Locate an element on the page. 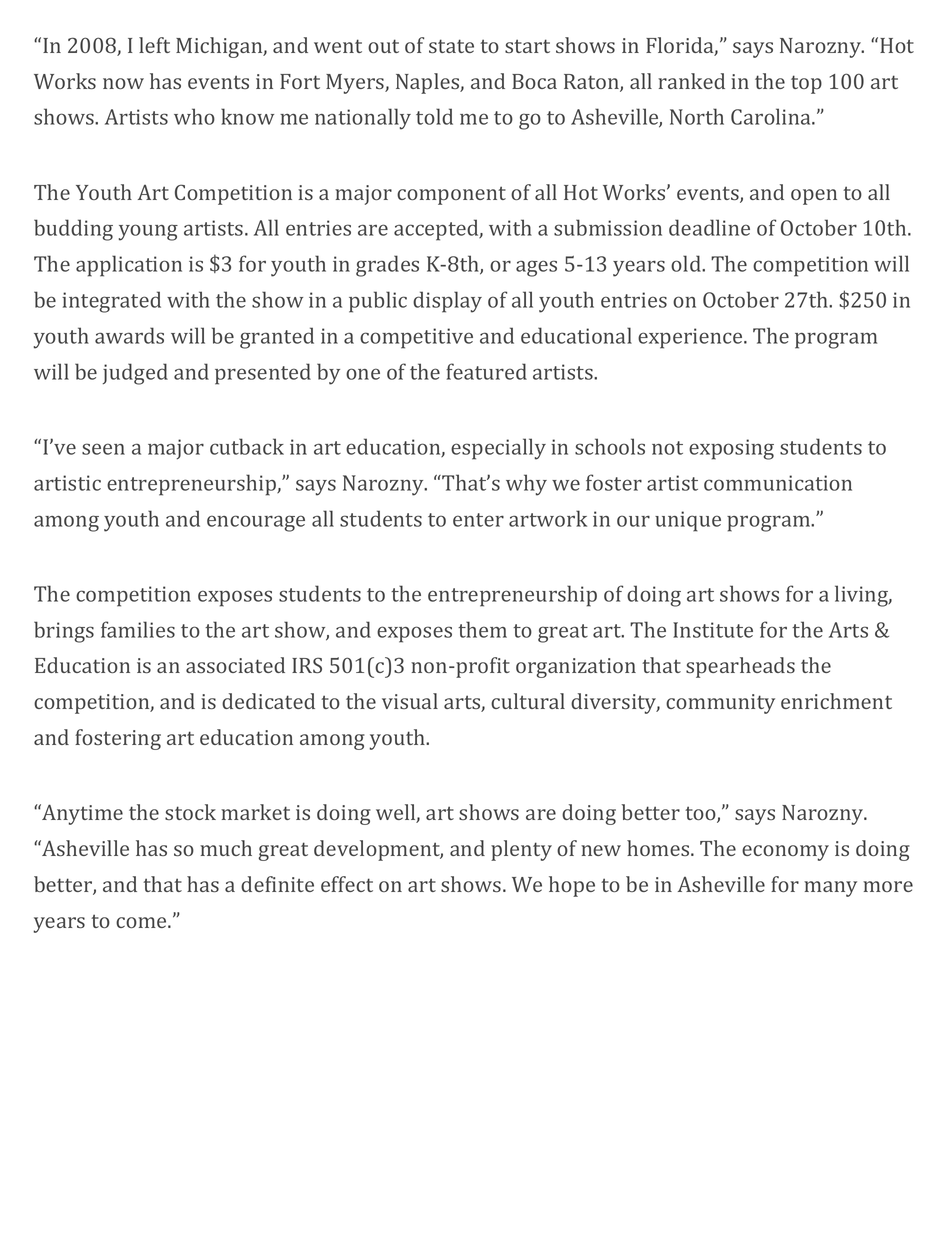  Institute is located at coordinates (713, 630).
